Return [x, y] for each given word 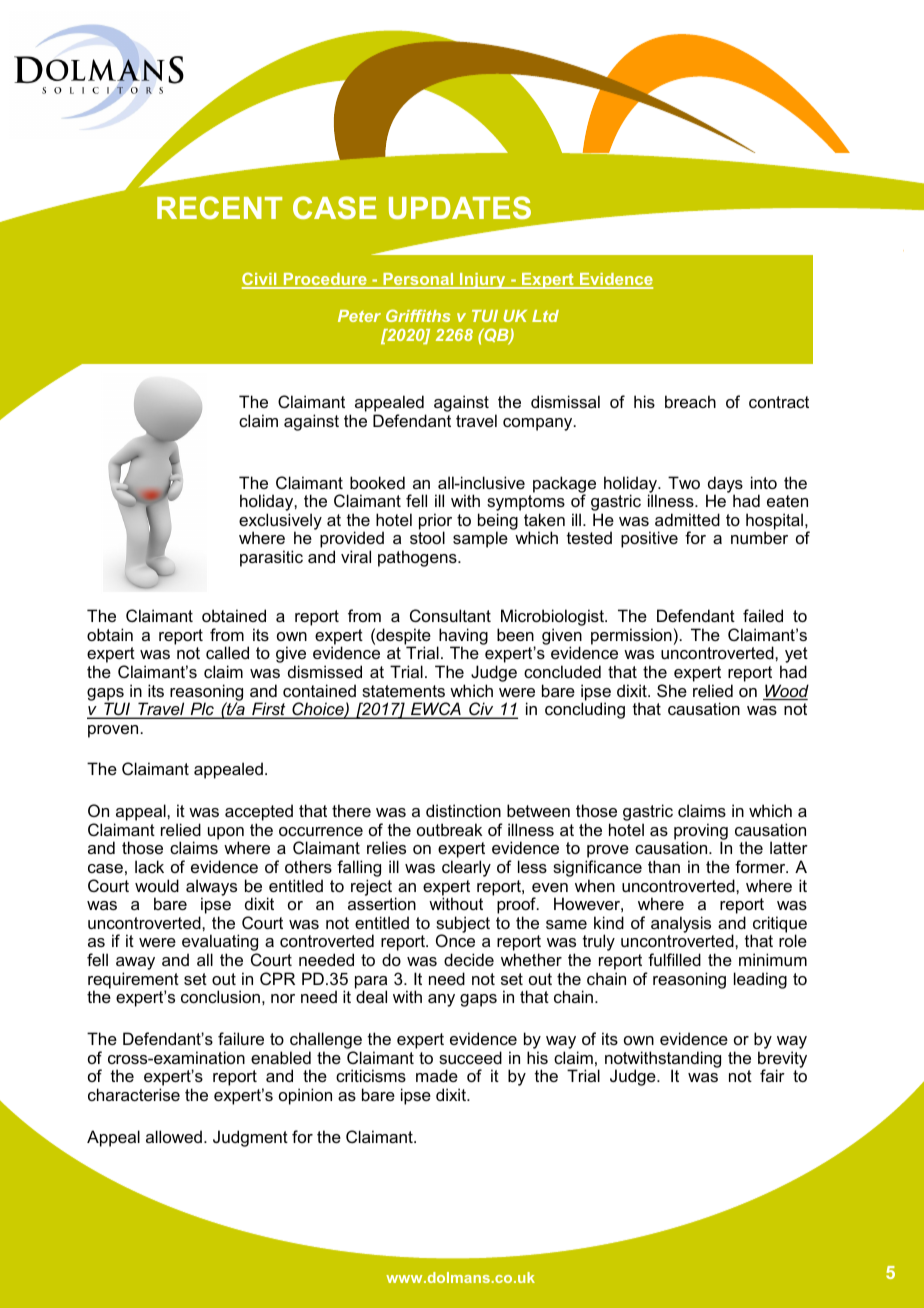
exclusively [280, 522]
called [227, 652]
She [672, 690]
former [761, 866]
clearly [466, 868]
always [211, 888]
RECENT [219, 207]
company [539, 424]
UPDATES [460, 207]
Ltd [545, 316]
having [462, 637]
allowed [174, 1136]
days [724, 485]
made [437, 1075]
